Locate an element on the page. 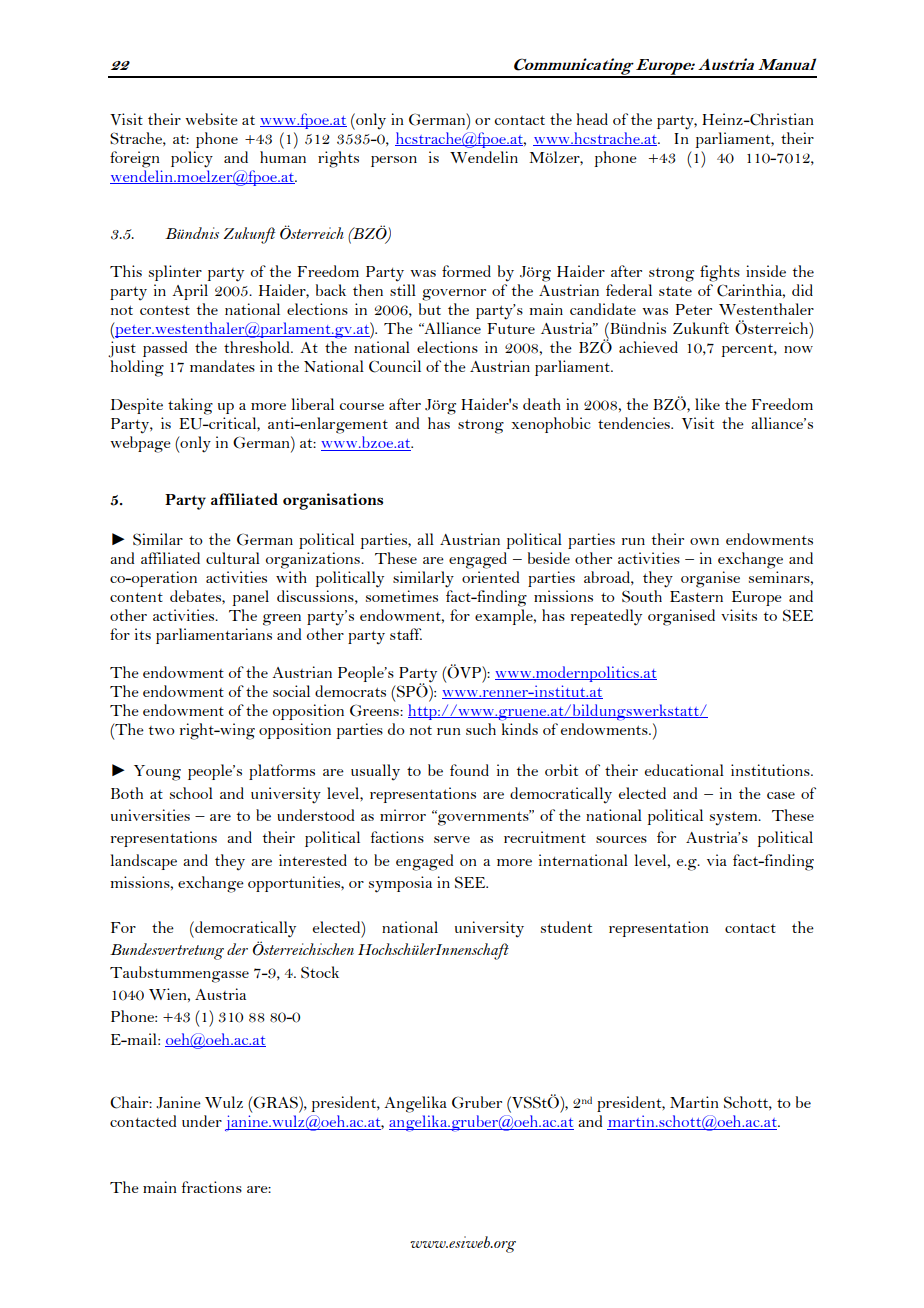 The height and width of the image is (1308, 924). fractions is located at coordinates (211, 1187).
